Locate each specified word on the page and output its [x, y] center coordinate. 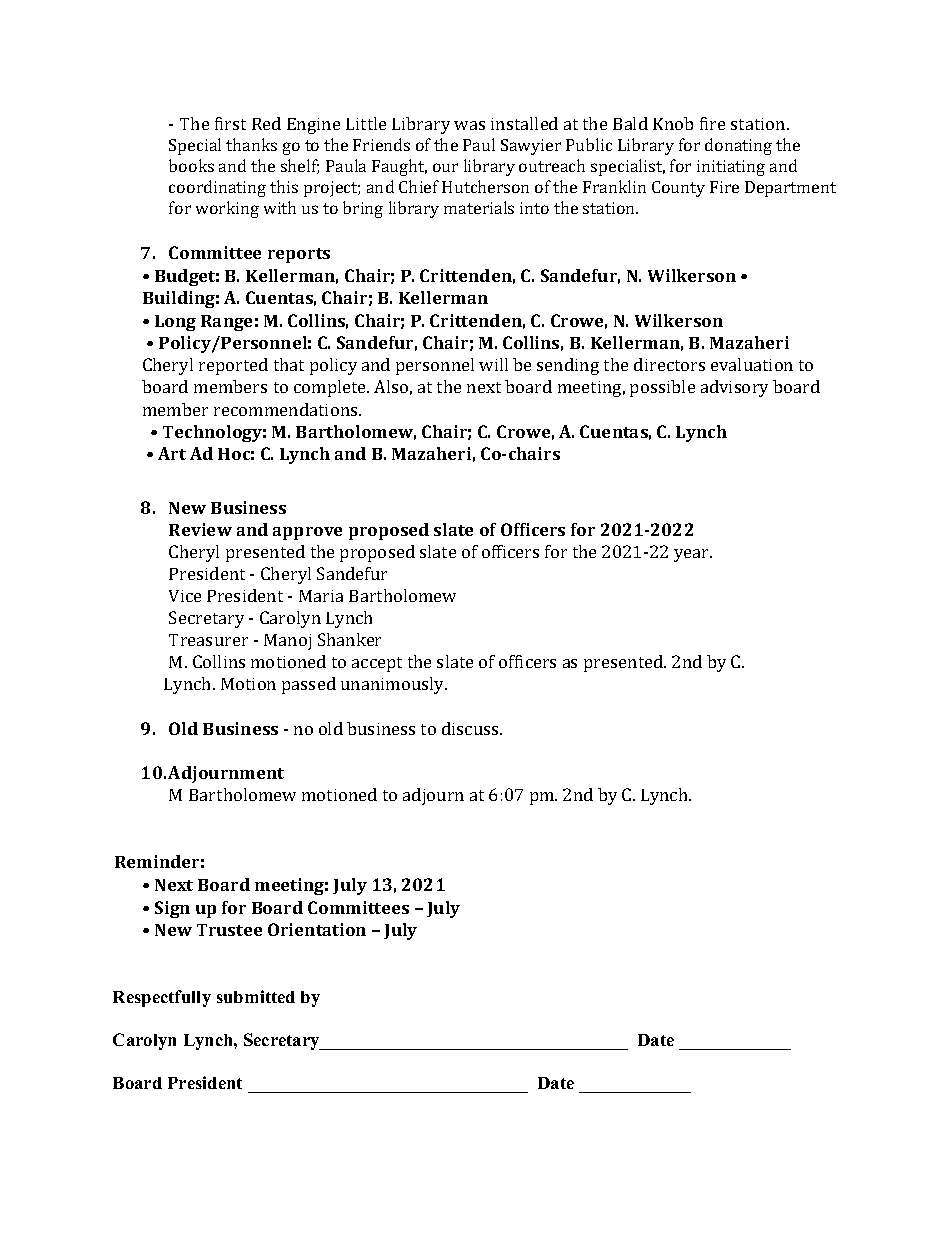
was [469, 125]
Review [200, 529]
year [693, 555]
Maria [321, 596]
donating [738, 146]
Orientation [317, 929]
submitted [256, 996]
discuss [471, 728]
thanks [251, 144]
